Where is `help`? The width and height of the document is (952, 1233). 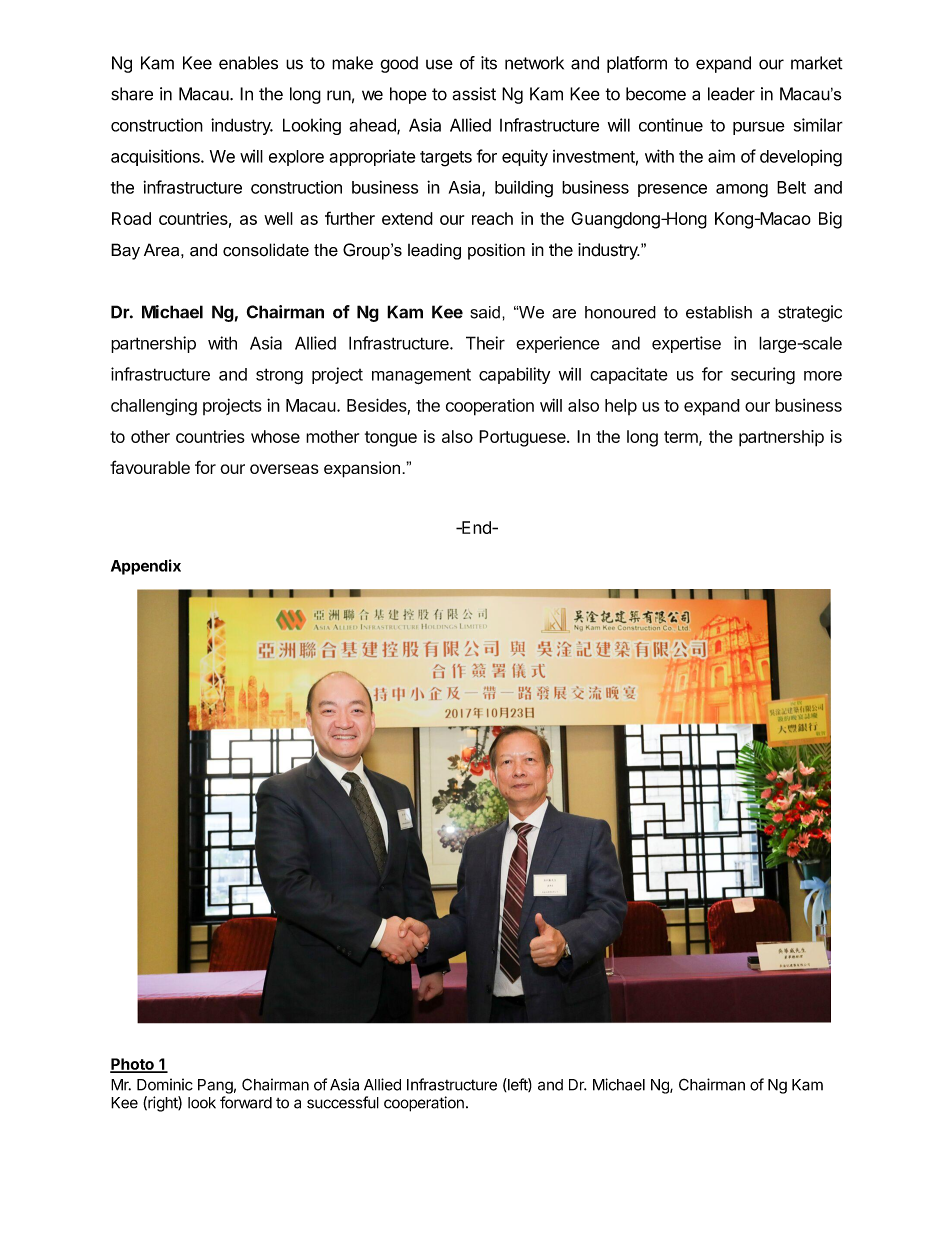
help is located at coordinates (621, 407).
